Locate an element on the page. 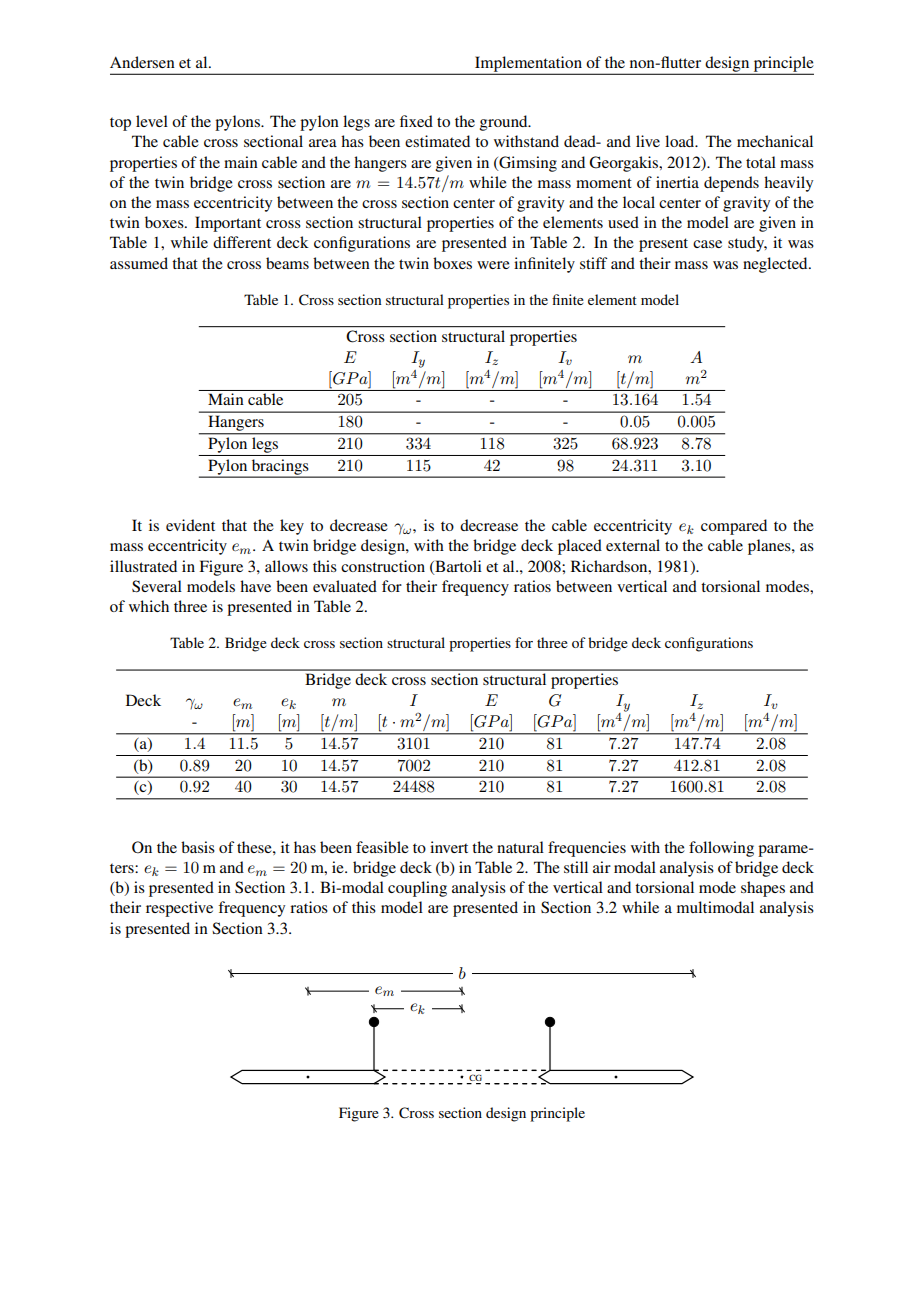 The width and height of the image is (924, 1308). planes is located at coordinates (770, 547).
